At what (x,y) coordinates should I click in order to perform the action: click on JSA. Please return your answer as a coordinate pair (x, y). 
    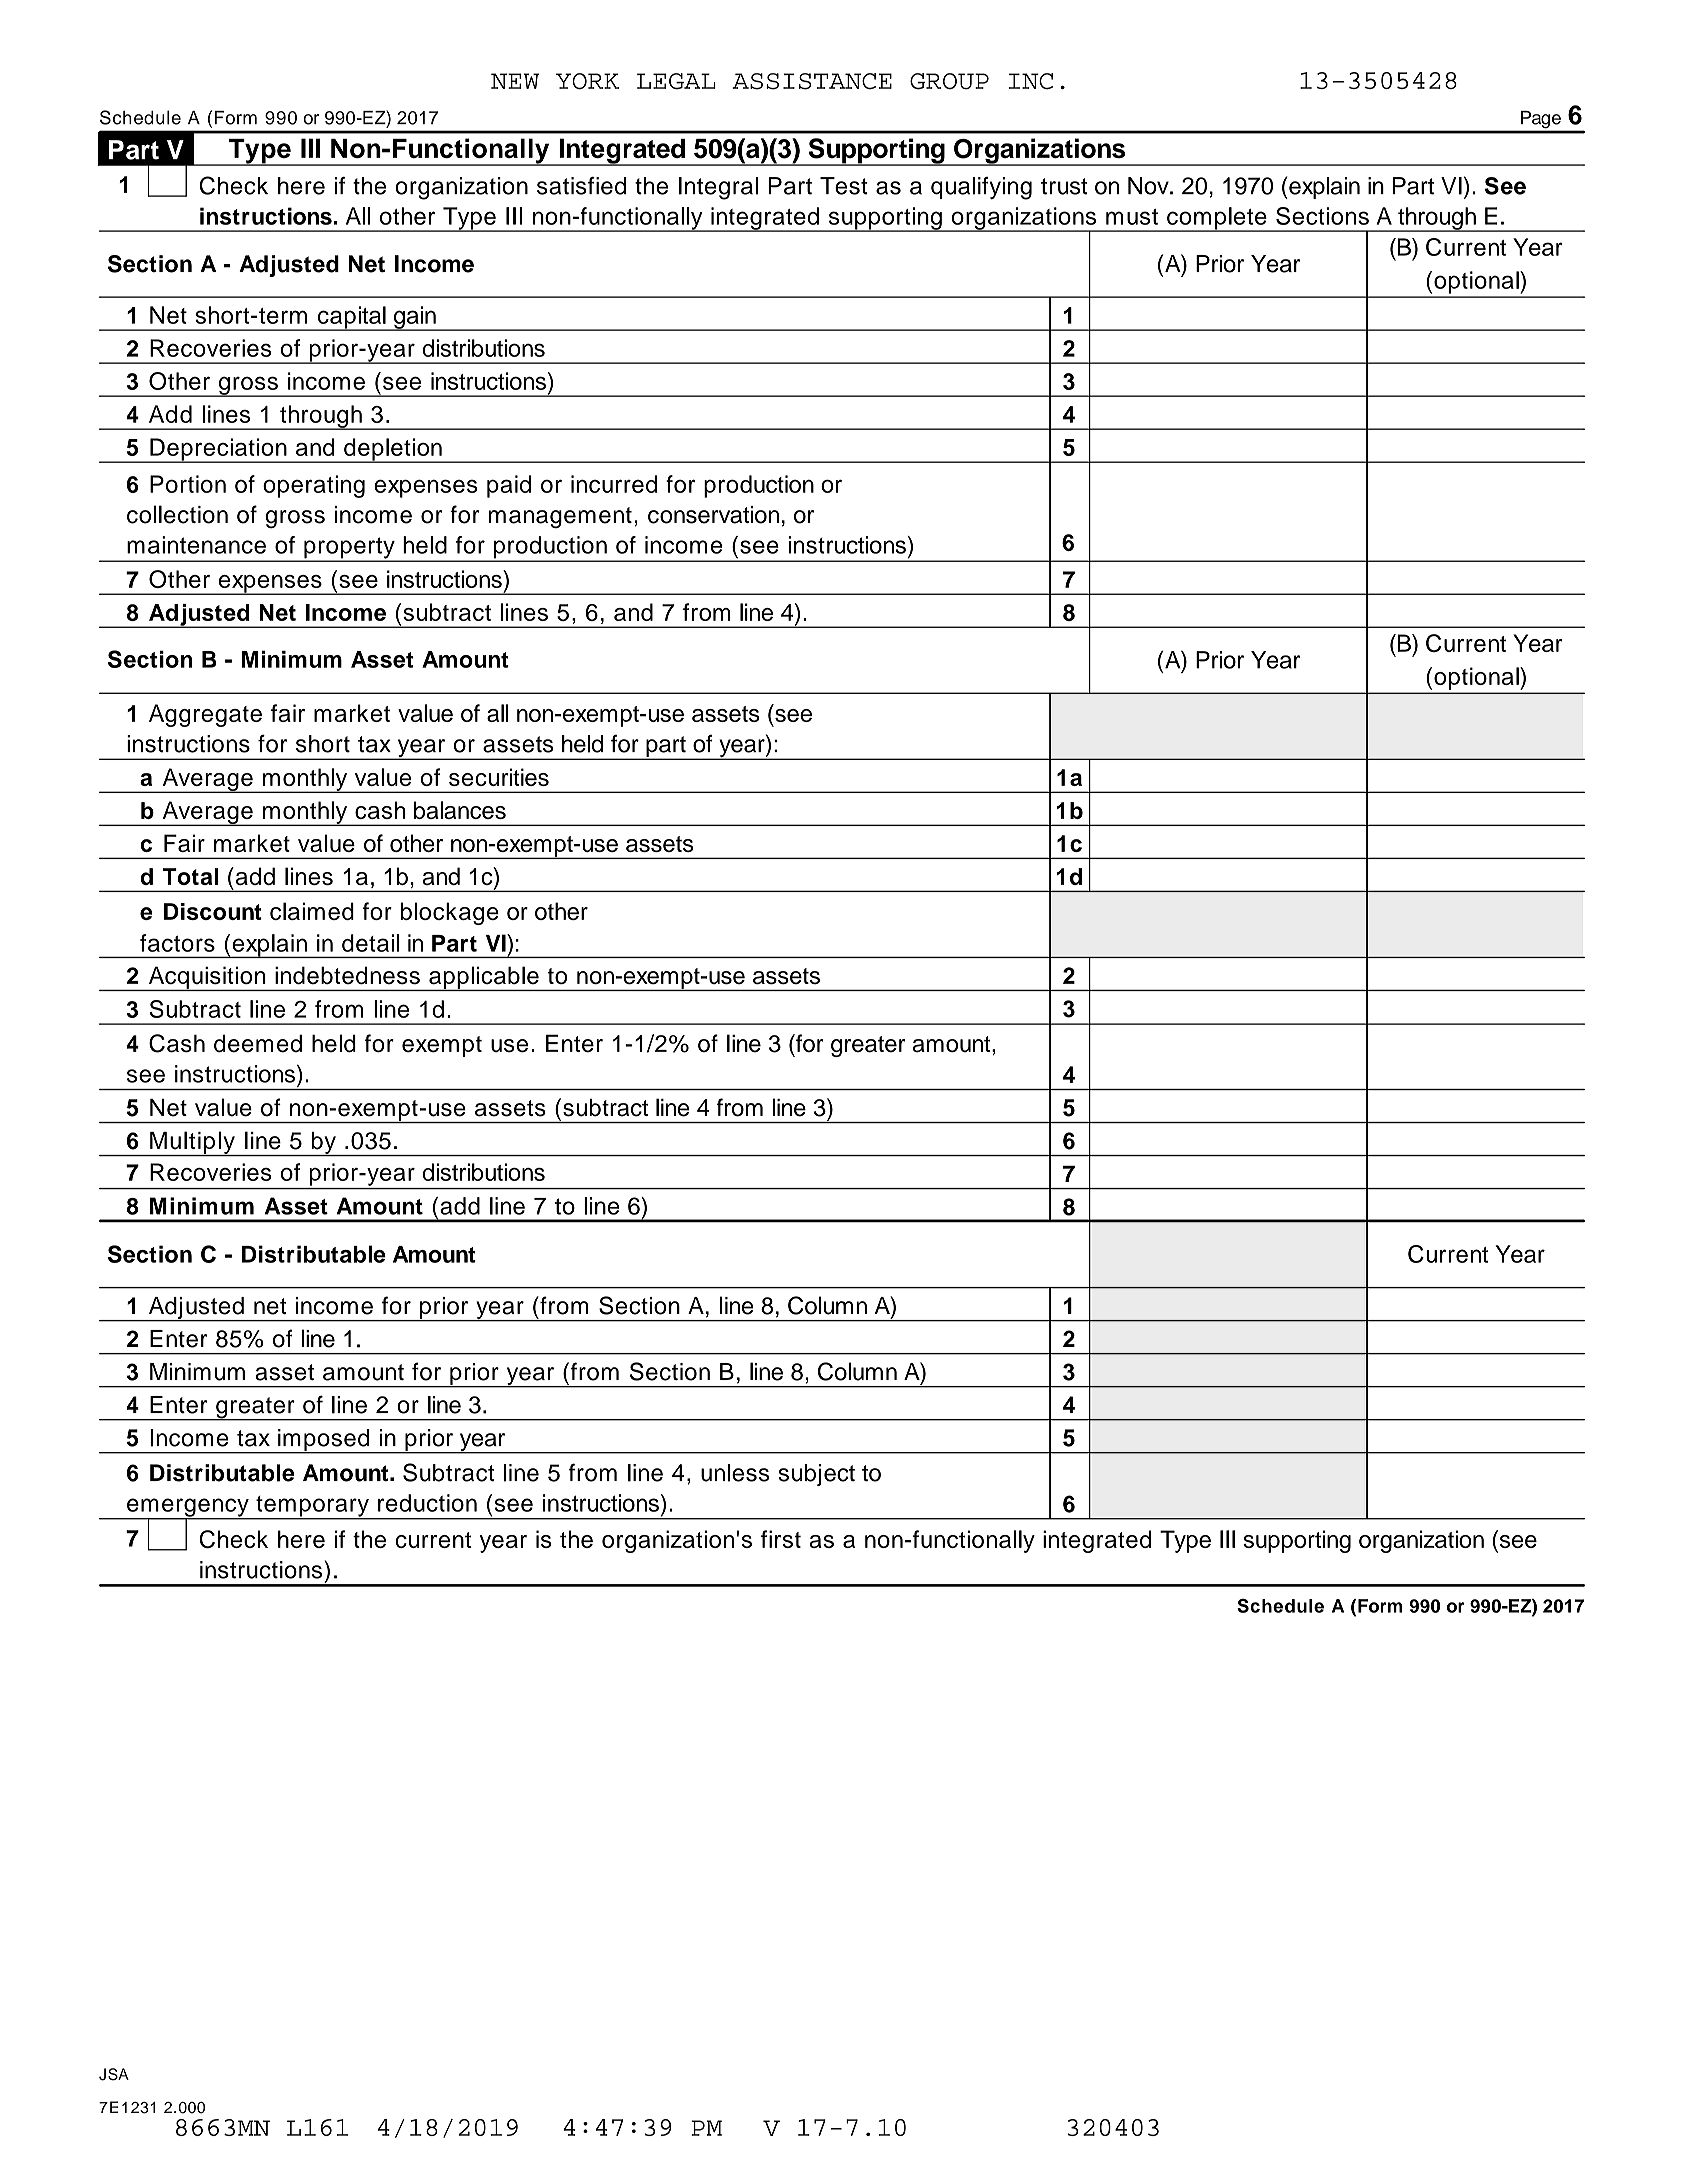
    Looking at the image, I should click on (114, 2074).
